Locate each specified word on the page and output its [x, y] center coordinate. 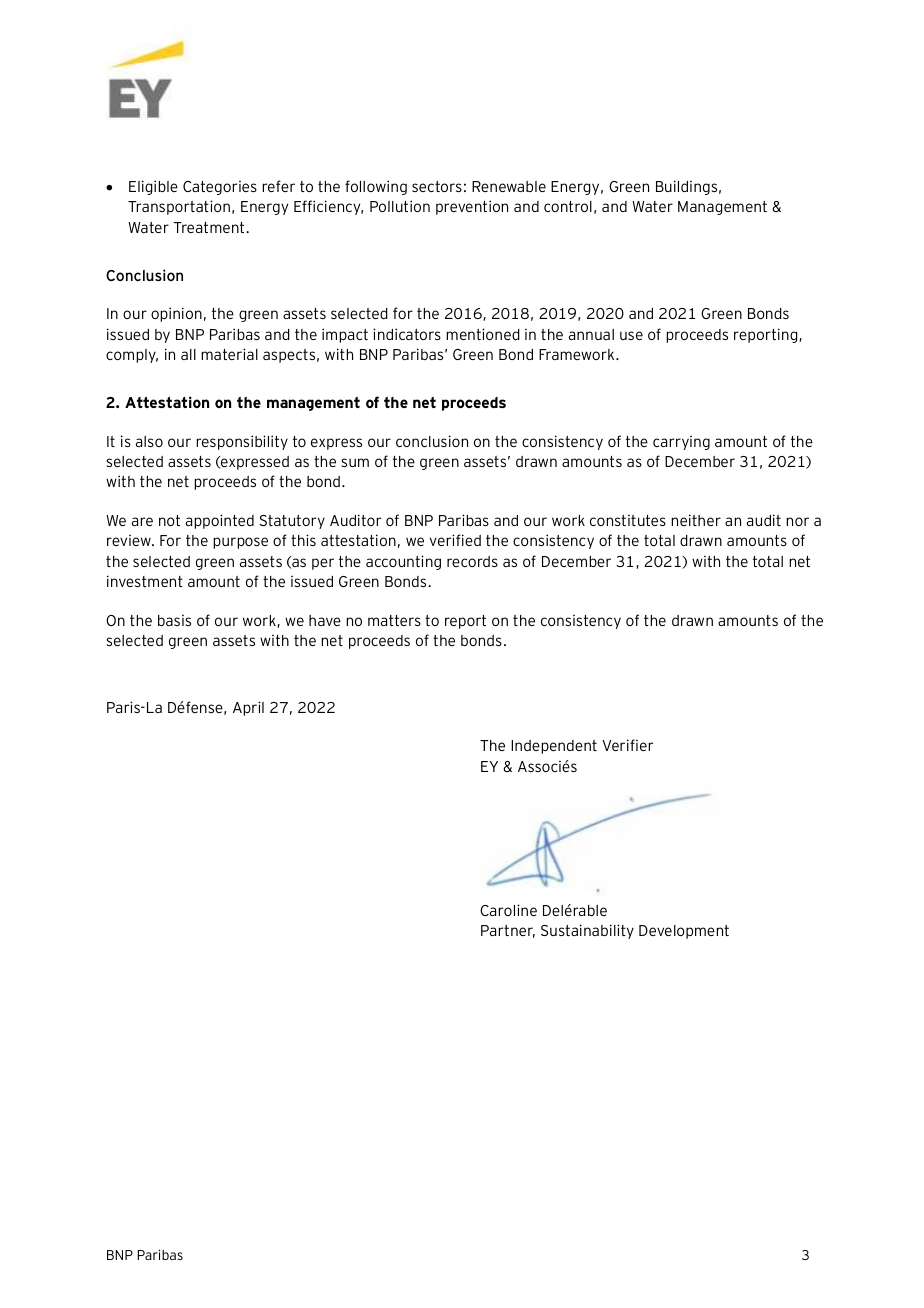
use [631, 335]
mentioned [483, 334]
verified [455, 540]
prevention [472, 207]
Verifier [627, 745]
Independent [554, 747]
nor [797, 521]
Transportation [179, 207]
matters [394, 620]
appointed [220, 521]
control [568, 206]
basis [174, 620]
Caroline [508, 910]
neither [696, 520]
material [229, 354]
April [248, 708]
